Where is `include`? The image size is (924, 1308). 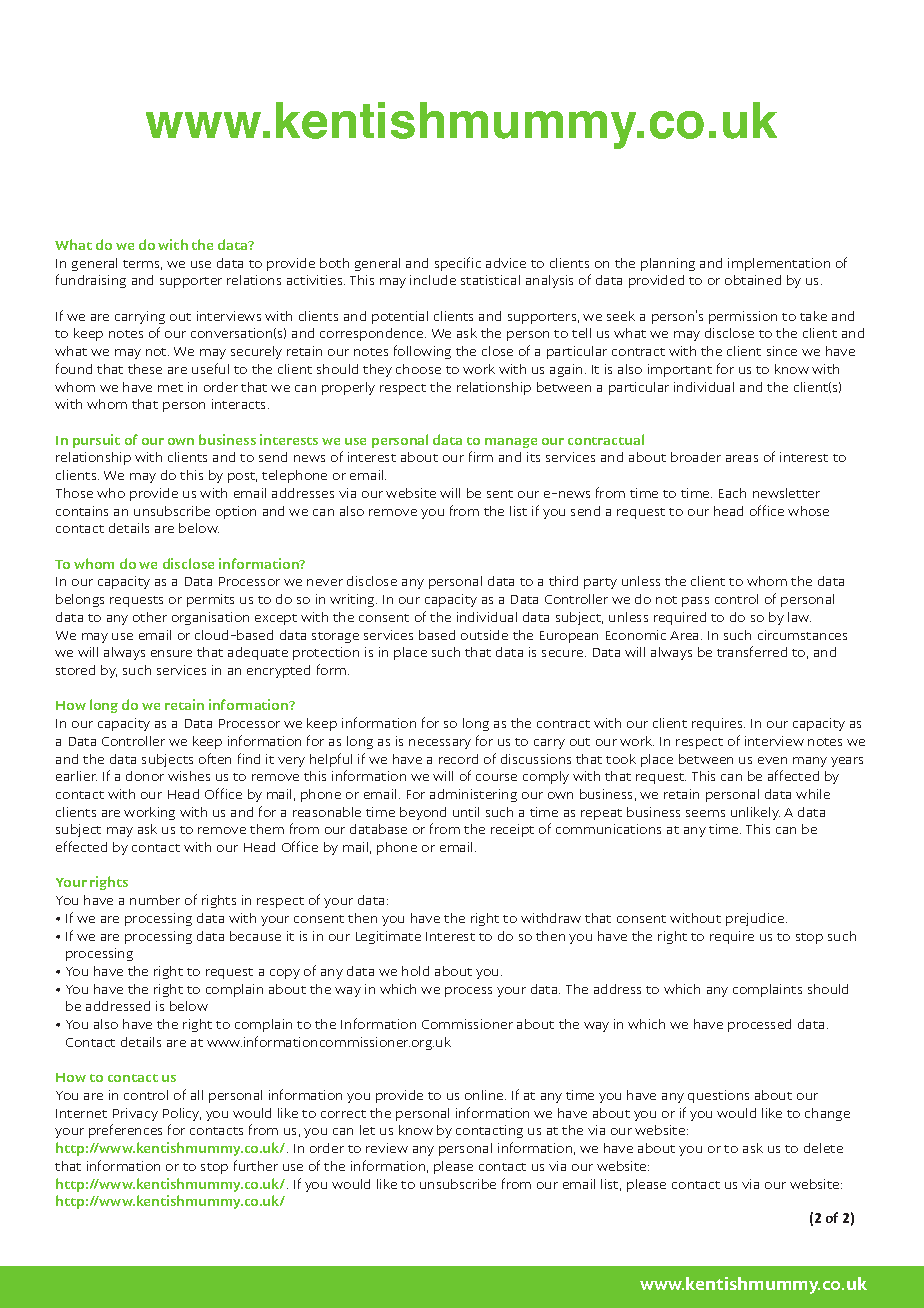
include is located at coordinates (433, 280).
